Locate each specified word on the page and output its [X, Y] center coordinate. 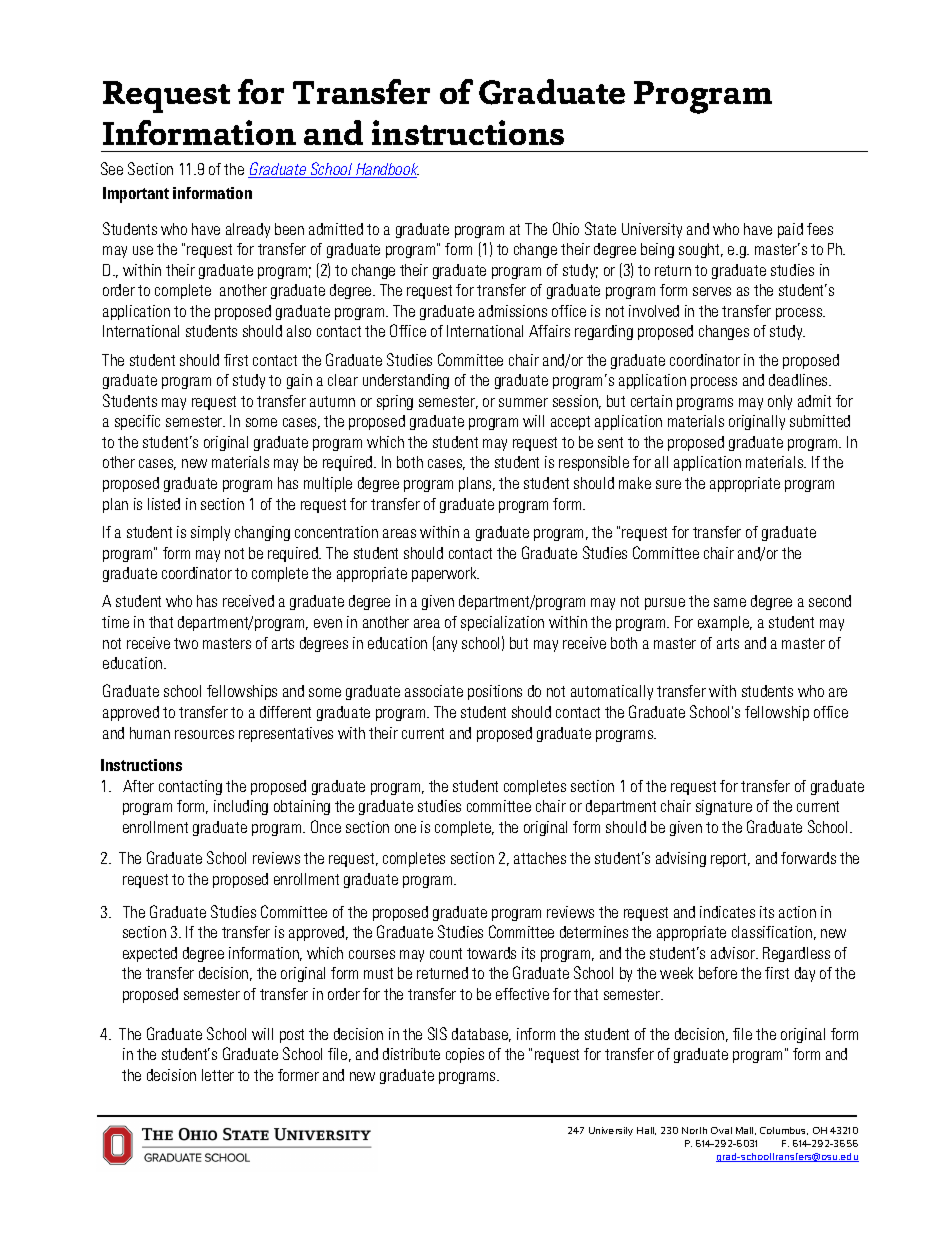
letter [218, 1075]
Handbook [386, 170]
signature [724, 807]
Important [136, 195]
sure [668, 484]
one [405, 828]
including [241, 807]
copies [465, 1055]
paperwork [445, 574]
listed [164, 504]
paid [790, 230]
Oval [721, 1130]
